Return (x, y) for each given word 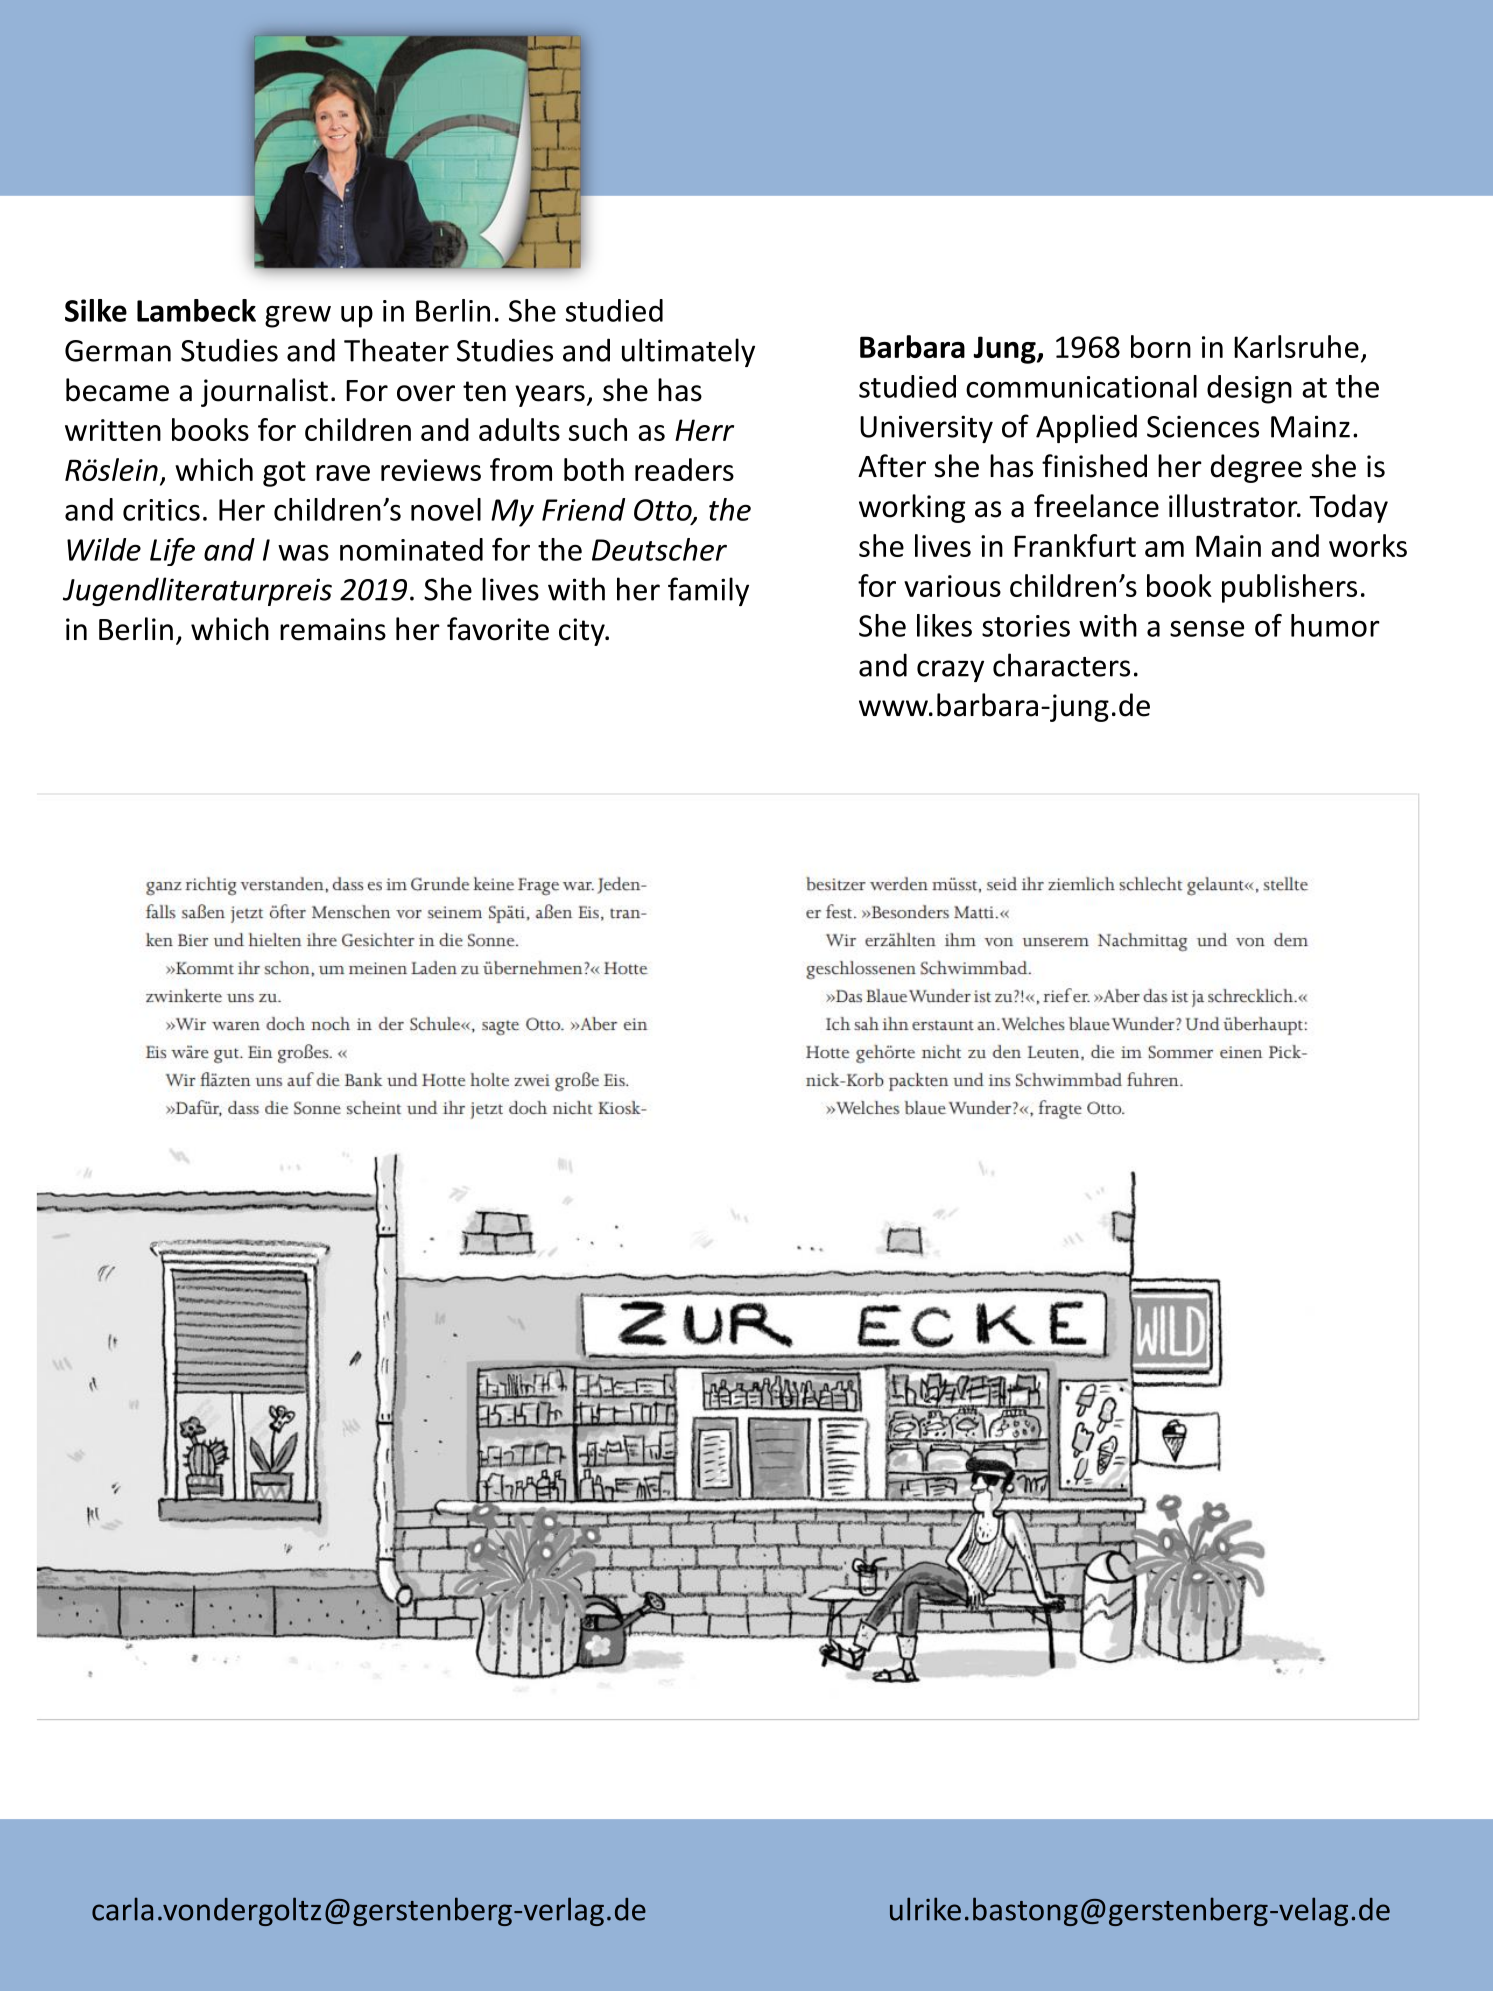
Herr (704, 430)
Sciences (1203, 426)
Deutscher (659, 549)
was (303, 552)
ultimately (688, 352)
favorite (498, 629)
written (113, 430)
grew (298, 317)
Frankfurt (1075, 545)
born (1161, 346)
